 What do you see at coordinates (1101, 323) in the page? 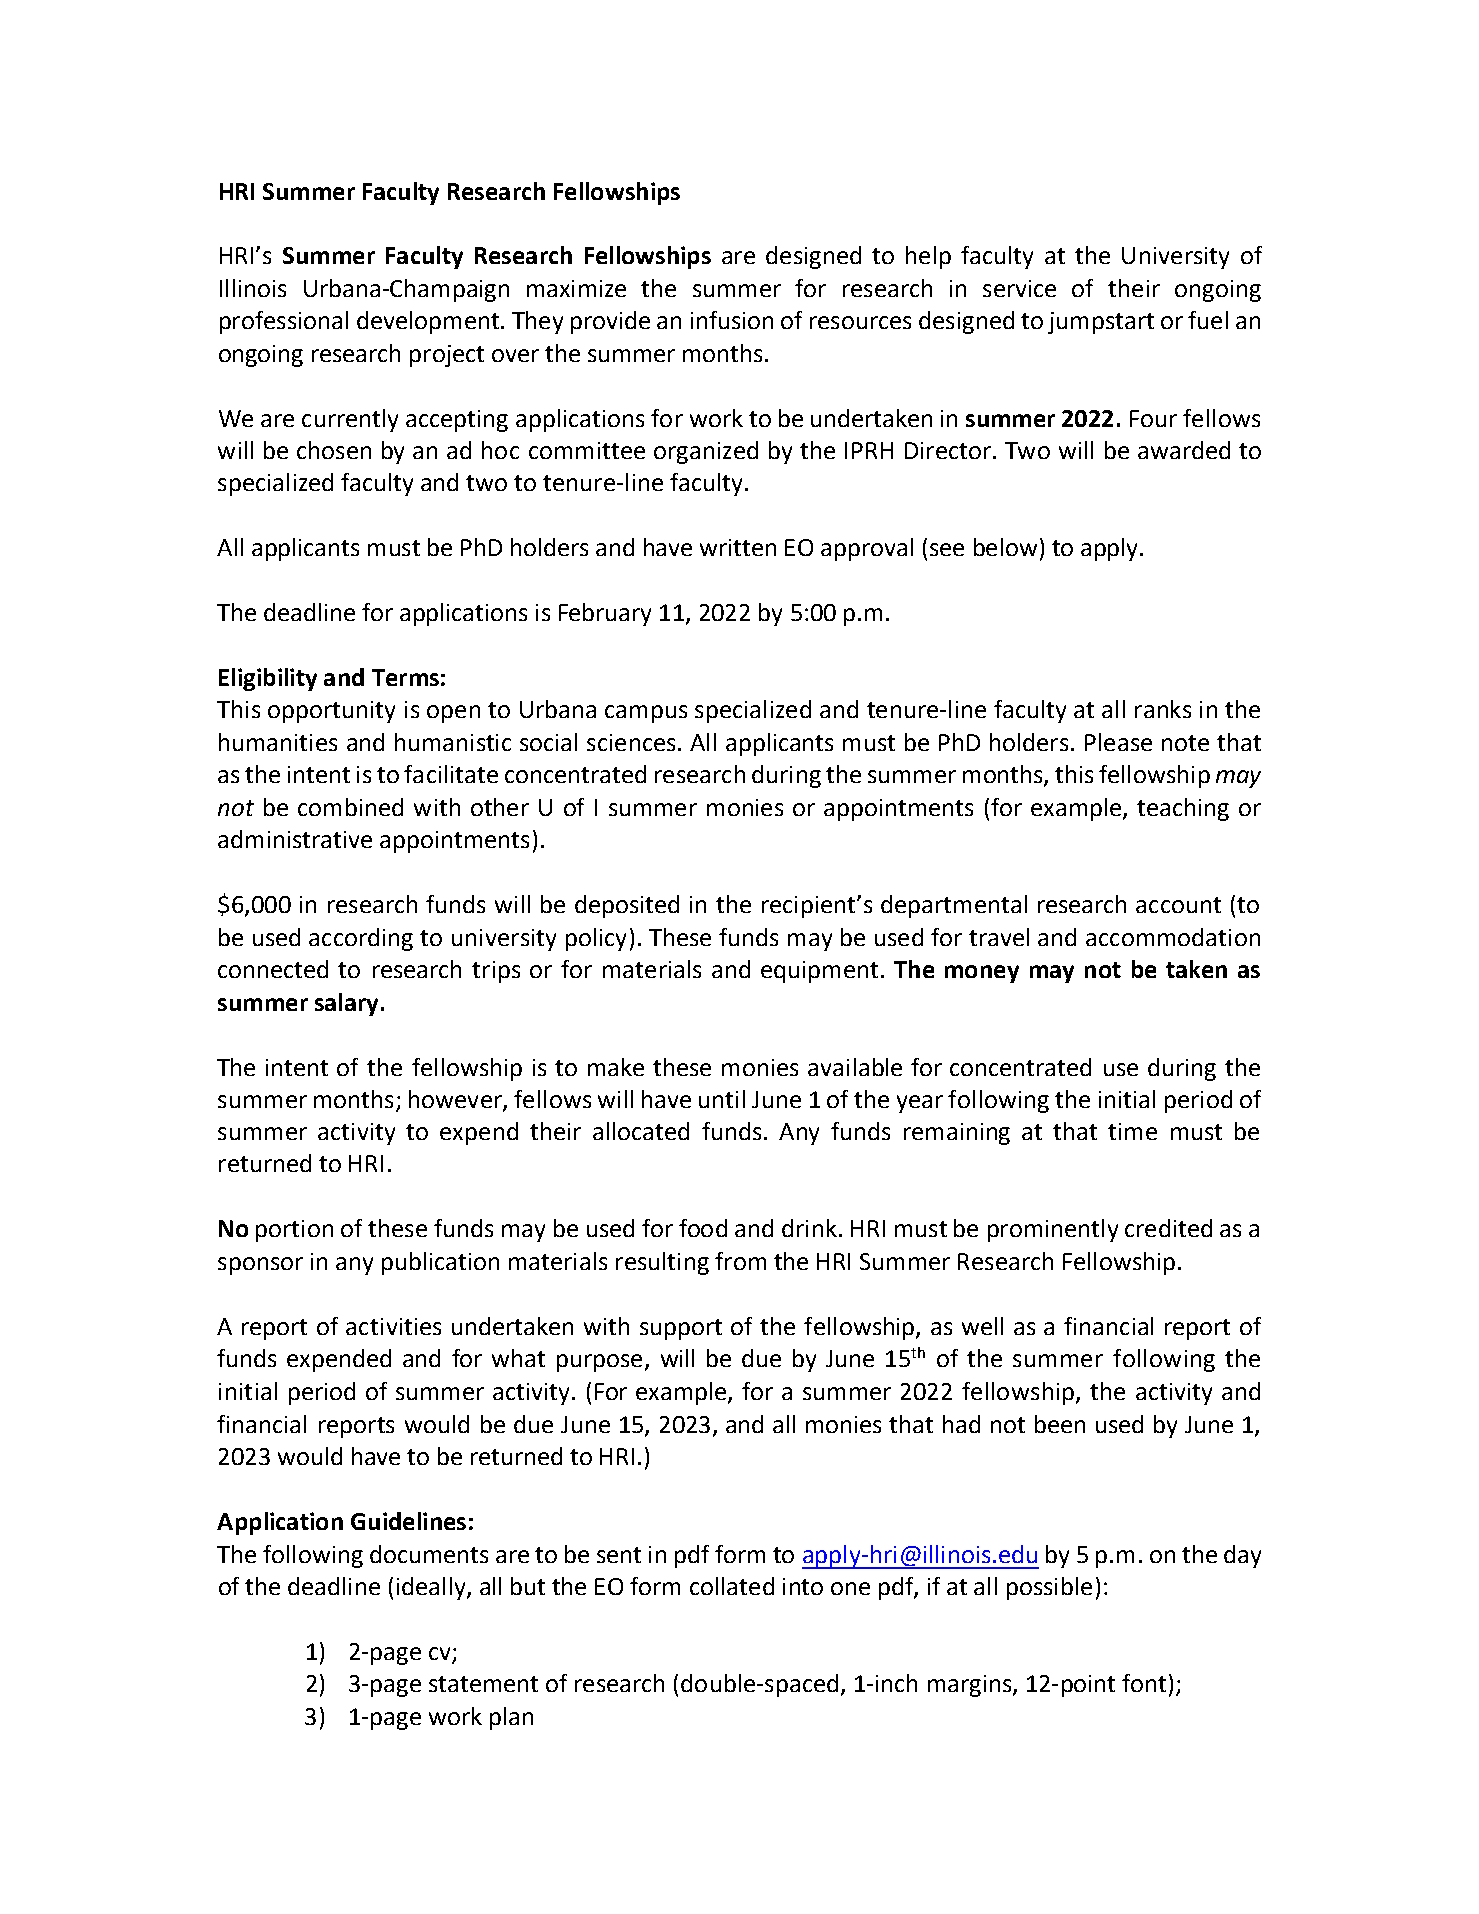
I see `jumpstart` at bounding box center [1101, 323].
